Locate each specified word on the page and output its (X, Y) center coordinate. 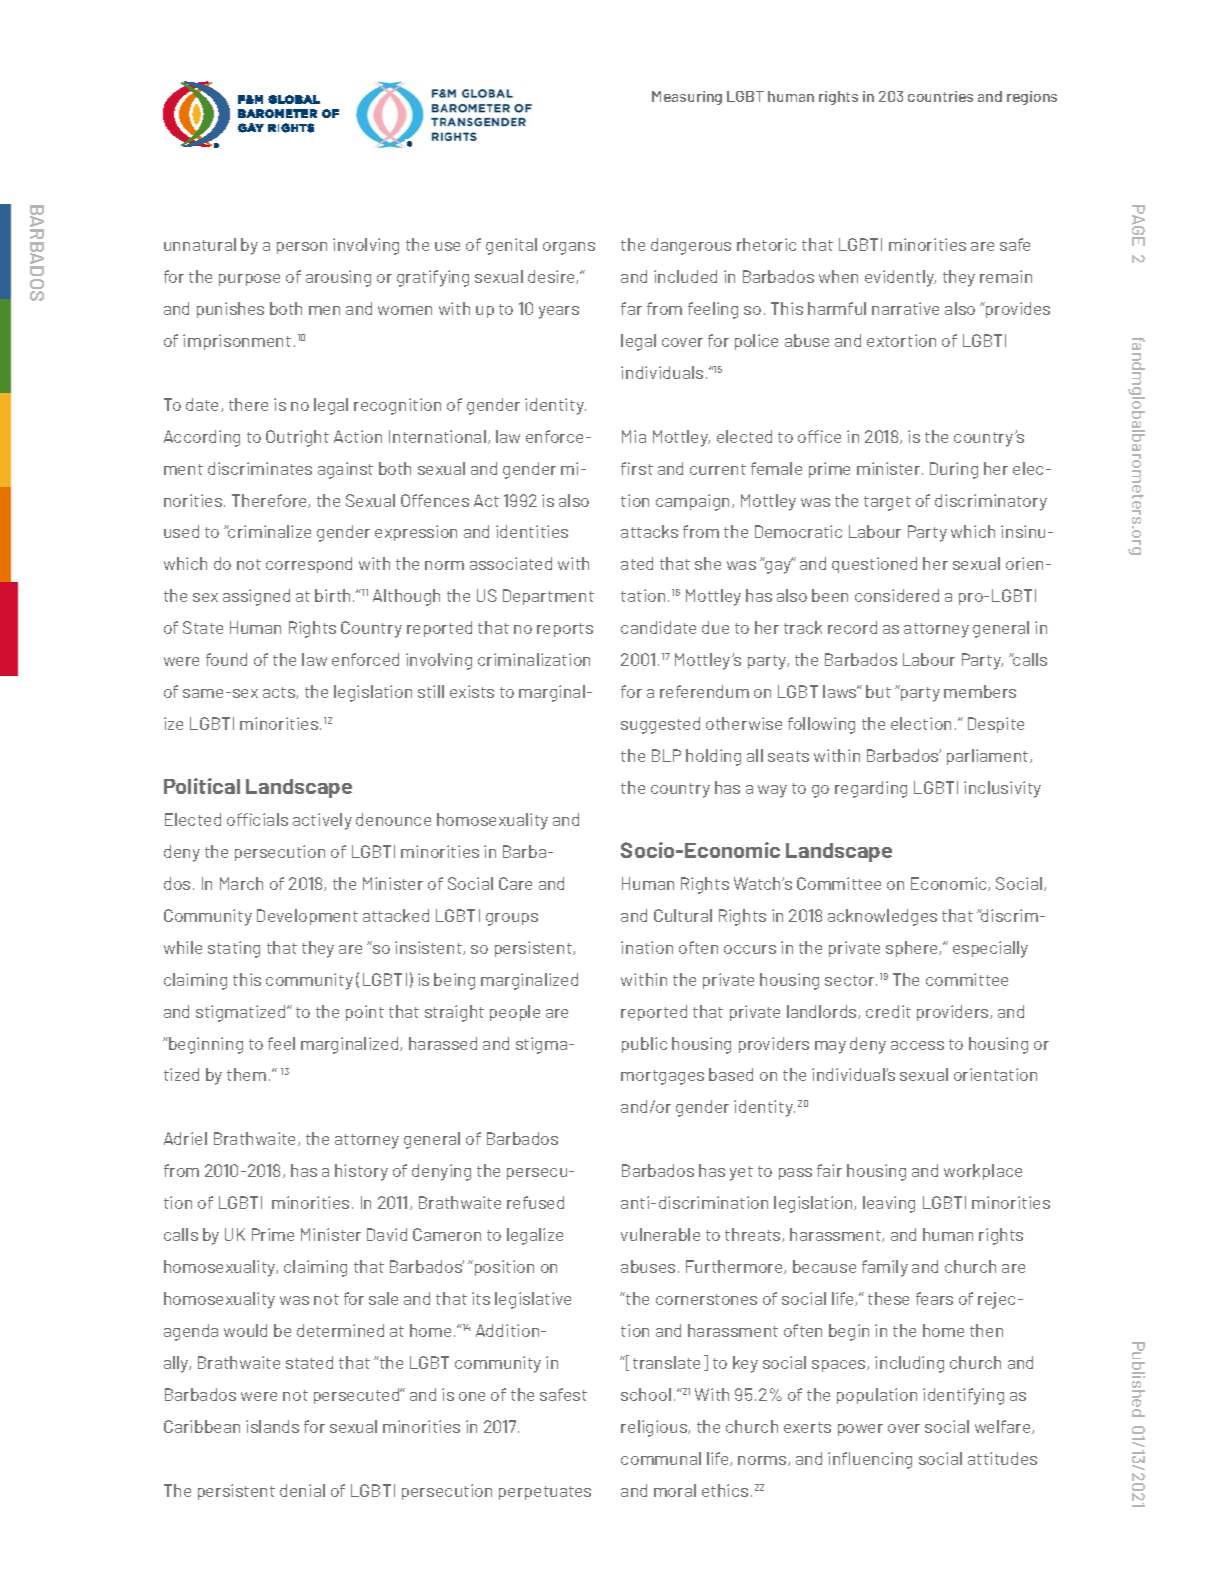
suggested (660, 725)
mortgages (662, 1077)
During (954, 470)
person (302, 248)
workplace (983, 1172)
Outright (297, 438)
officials (257, 819)
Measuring (687, 98)
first (637, 468)
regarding (871, 789)
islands (272, 1426)
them (246, 1074)
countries (940, 96)
